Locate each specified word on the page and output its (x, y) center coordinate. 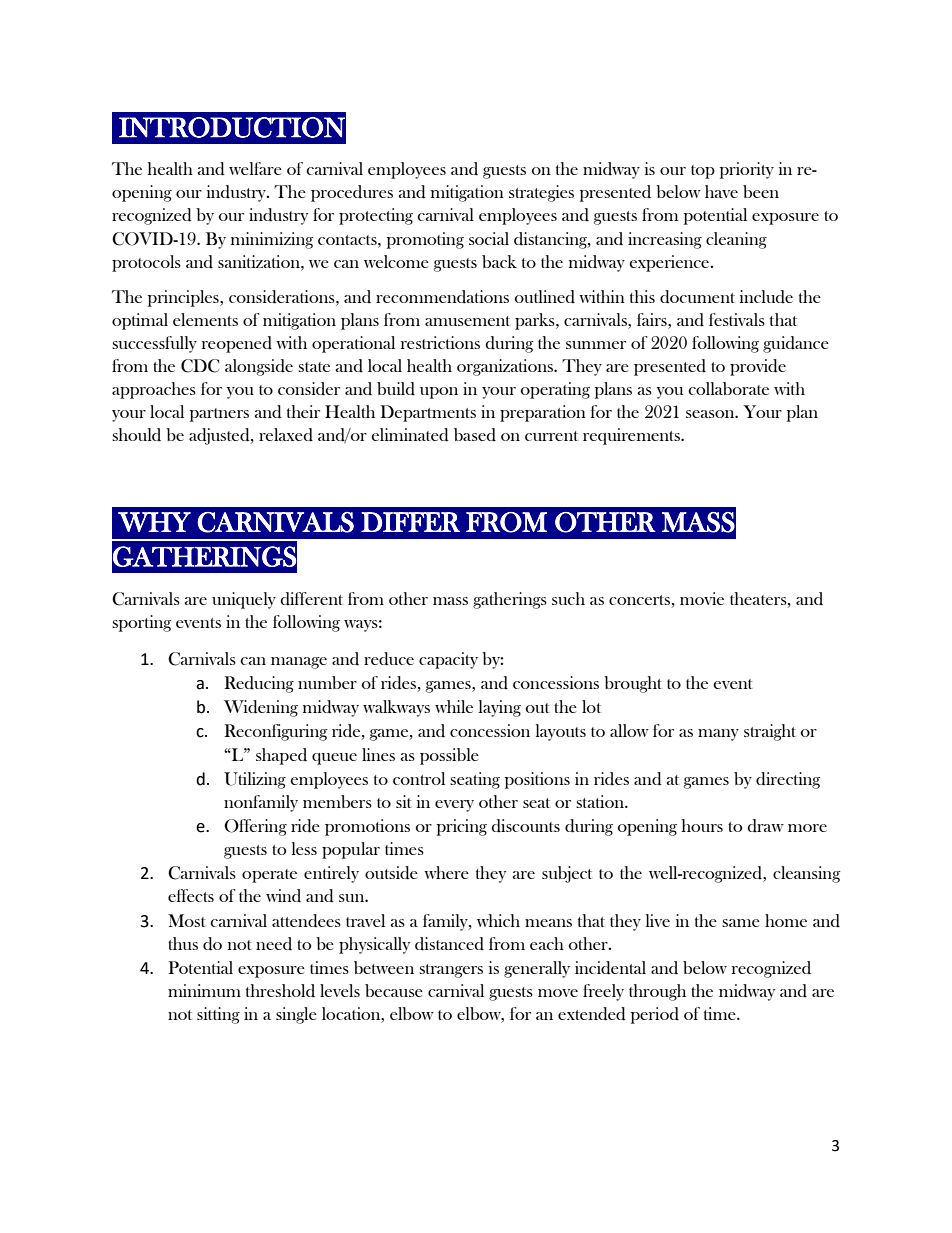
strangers (451, 971)
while (454, 706)
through (657, 992)
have (721, 191)
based (475, 435)
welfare (255, 168)
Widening (261, 708)
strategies (541, 193)
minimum (204, 990)
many (718, 735)
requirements (632, 436)
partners (219, 415)
